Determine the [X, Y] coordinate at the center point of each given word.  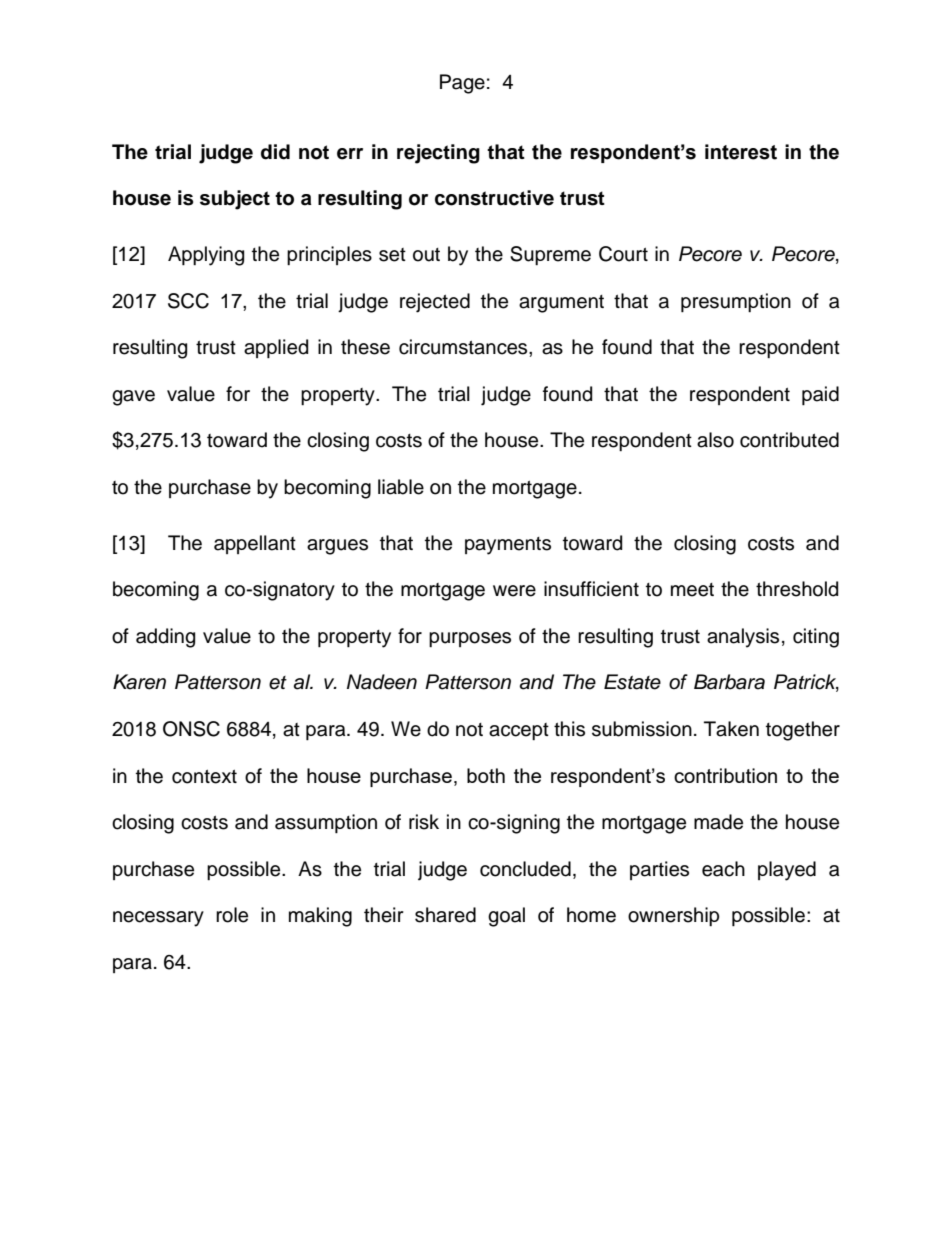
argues [337, 547]
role [232, 915]
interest [741, 152]
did [275, 152]
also [715, 440]
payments [508, 546]
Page [462, 84]
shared [445, 915]
